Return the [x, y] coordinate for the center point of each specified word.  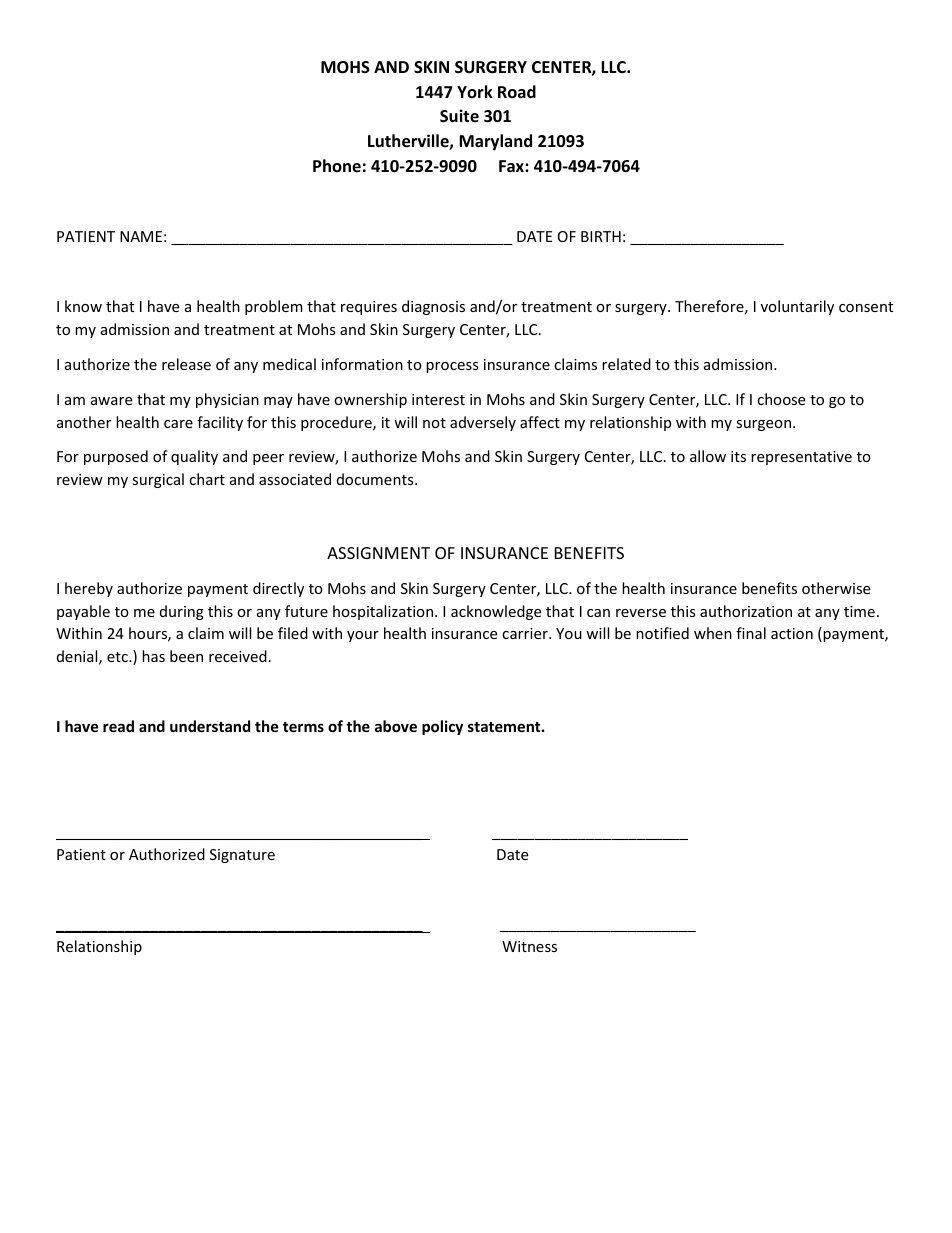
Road [517, 92]
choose [781, 399]
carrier [526, 633]
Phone [337, 165]
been [186, 656]
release [186, 364]
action [792, 633]
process [452, 367]
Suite [459, 116]
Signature [242, 856]
